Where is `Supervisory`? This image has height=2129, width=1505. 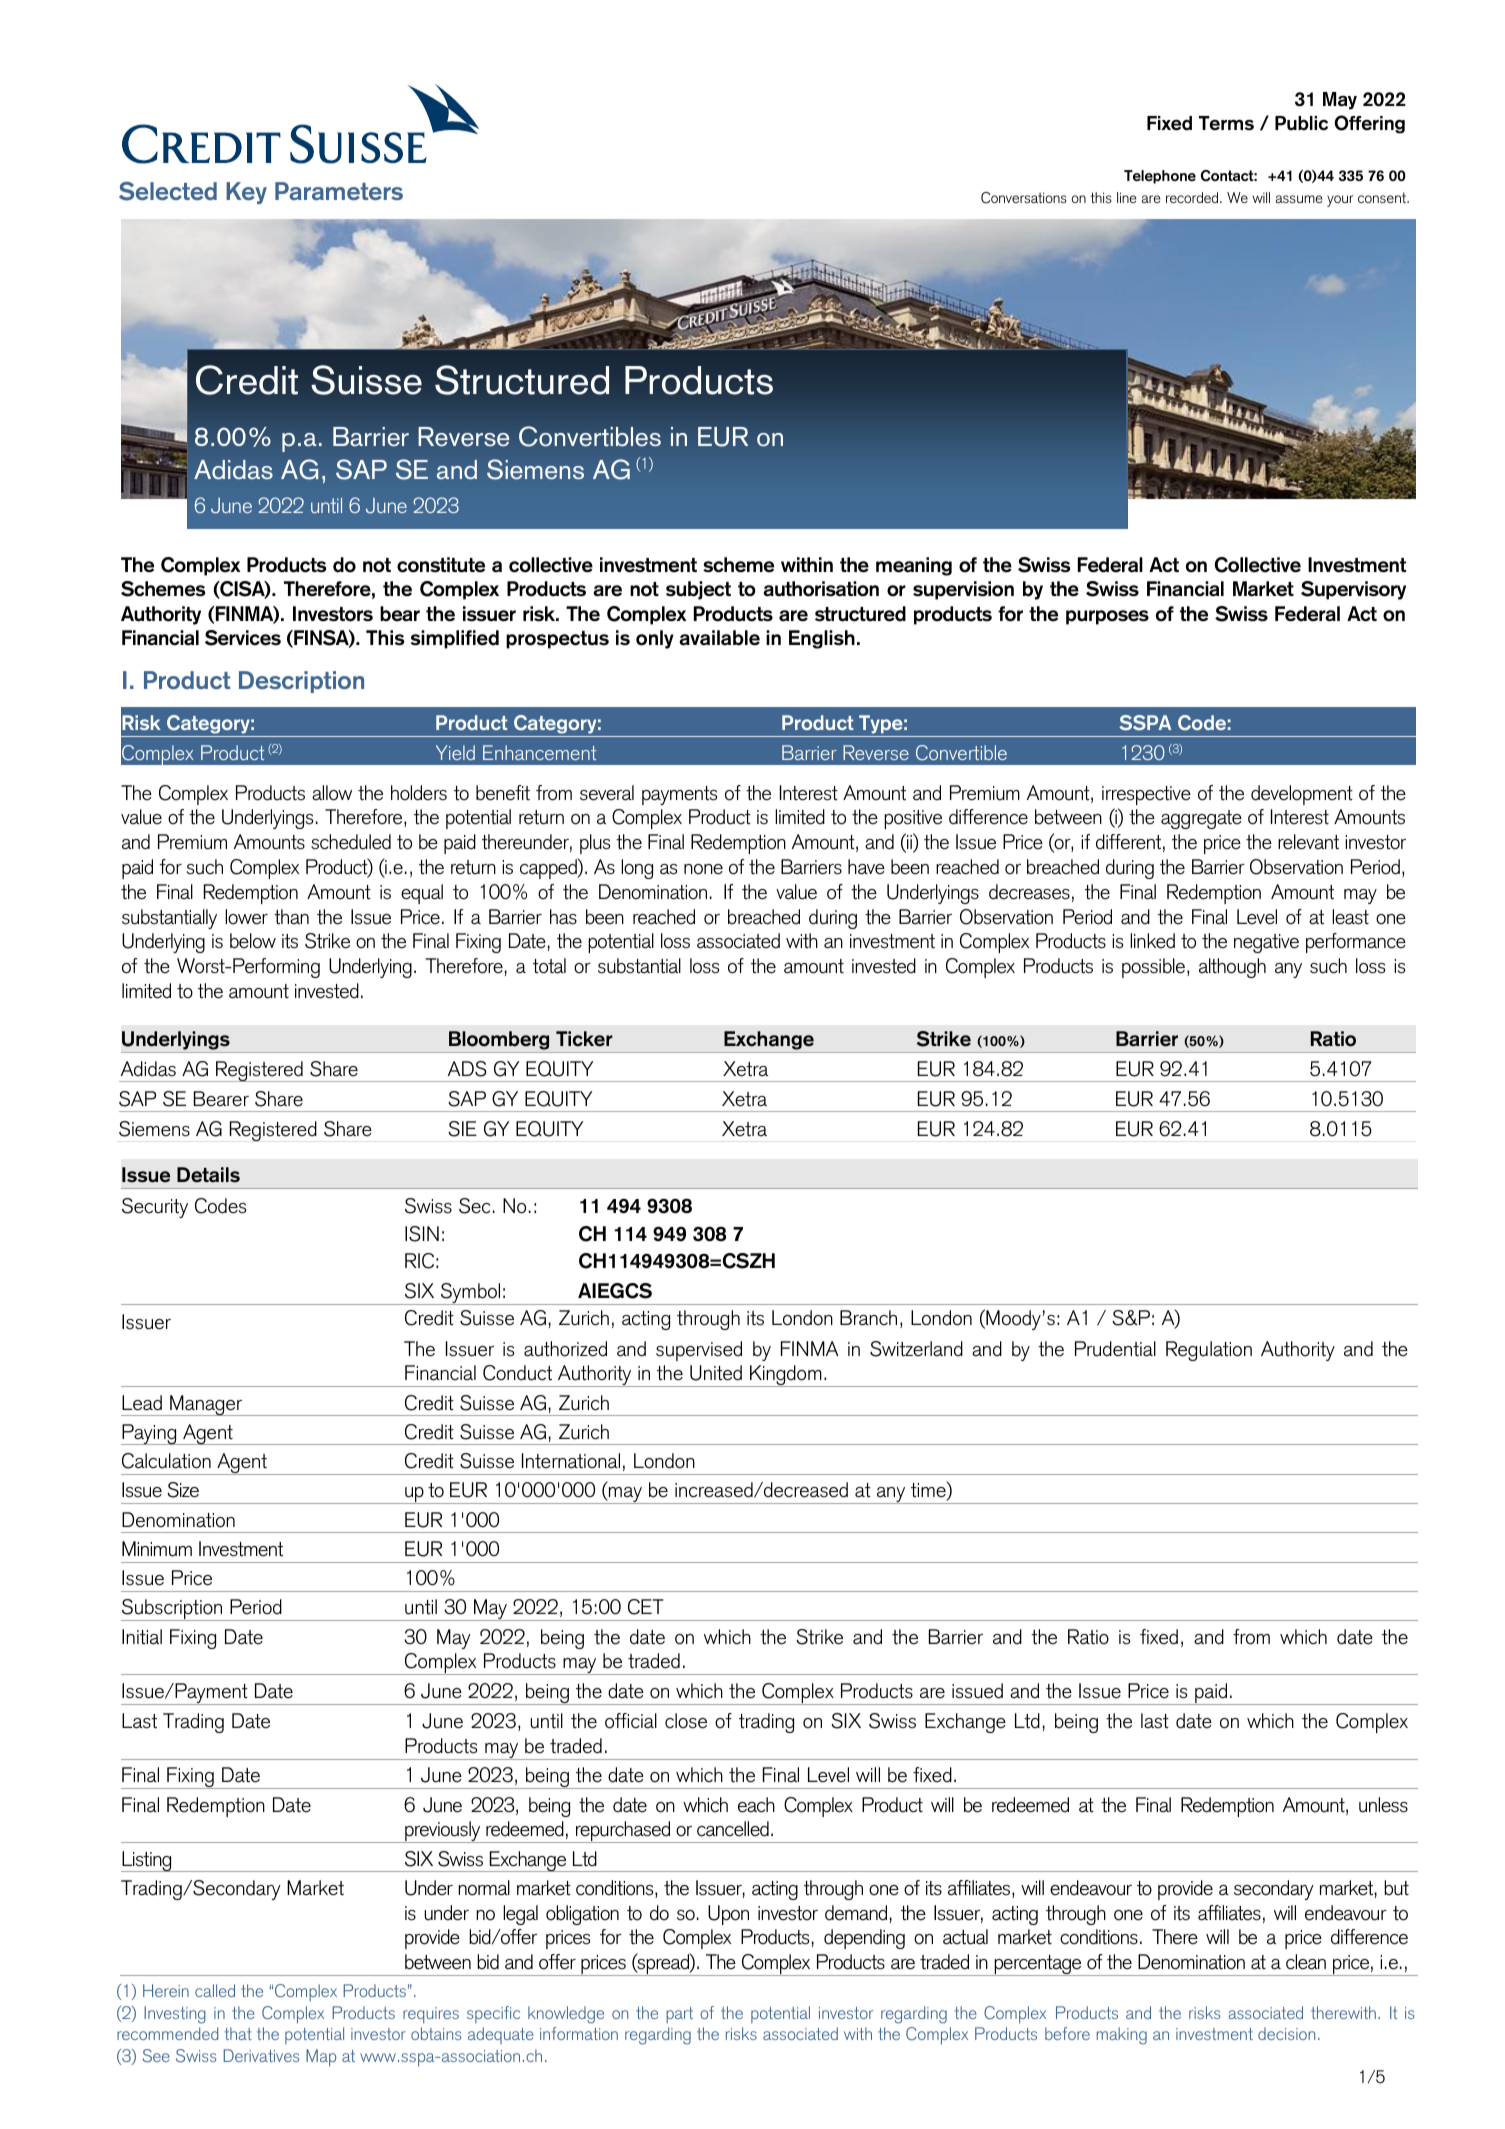
Supervisory is located at coordinates (1353, 590).
